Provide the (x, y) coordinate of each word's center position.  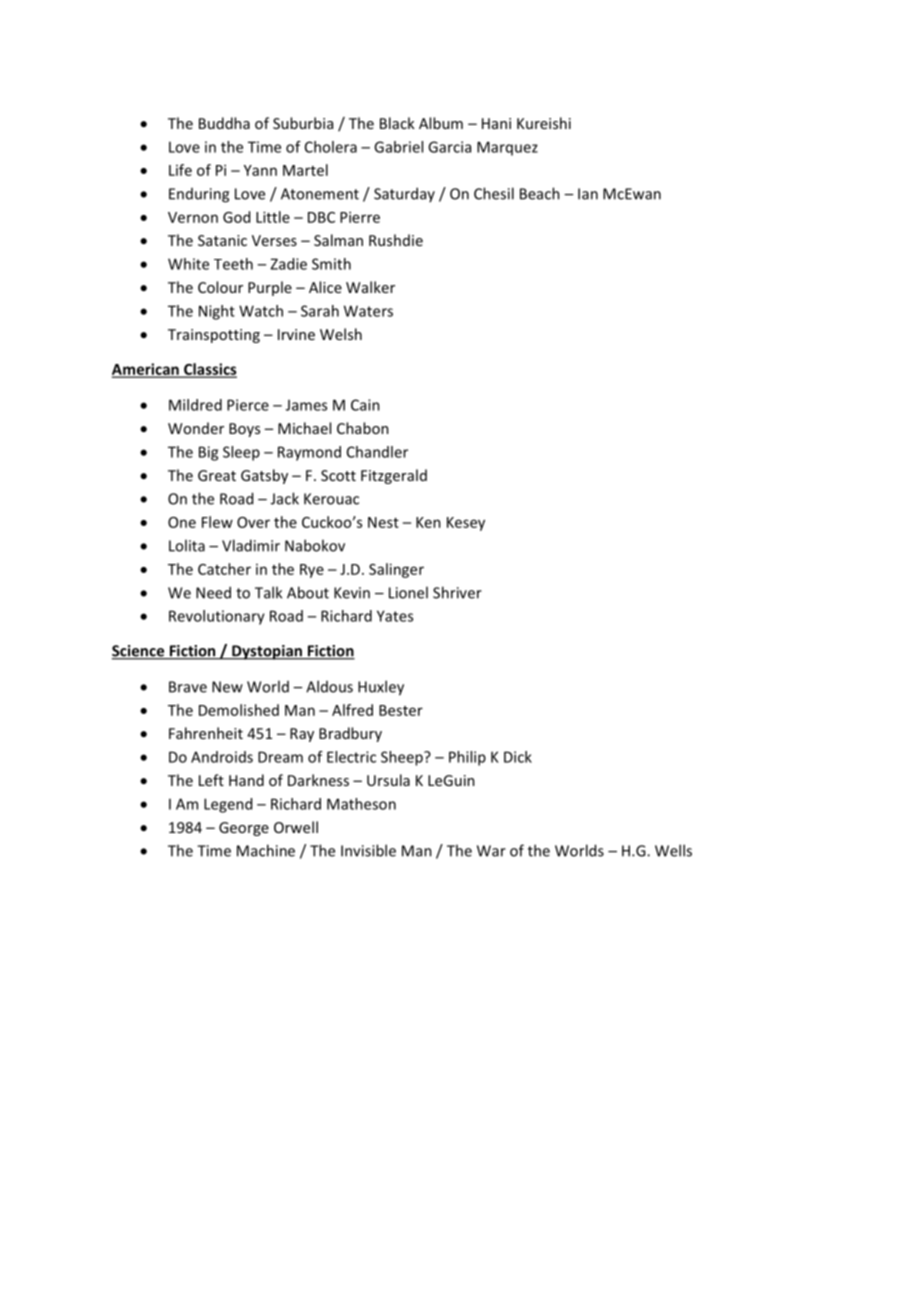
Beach (540, 193)
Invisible (368, 850)
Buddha (224, 123)
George (244, 829)
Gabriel (398, 147)
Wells (673, 850)
